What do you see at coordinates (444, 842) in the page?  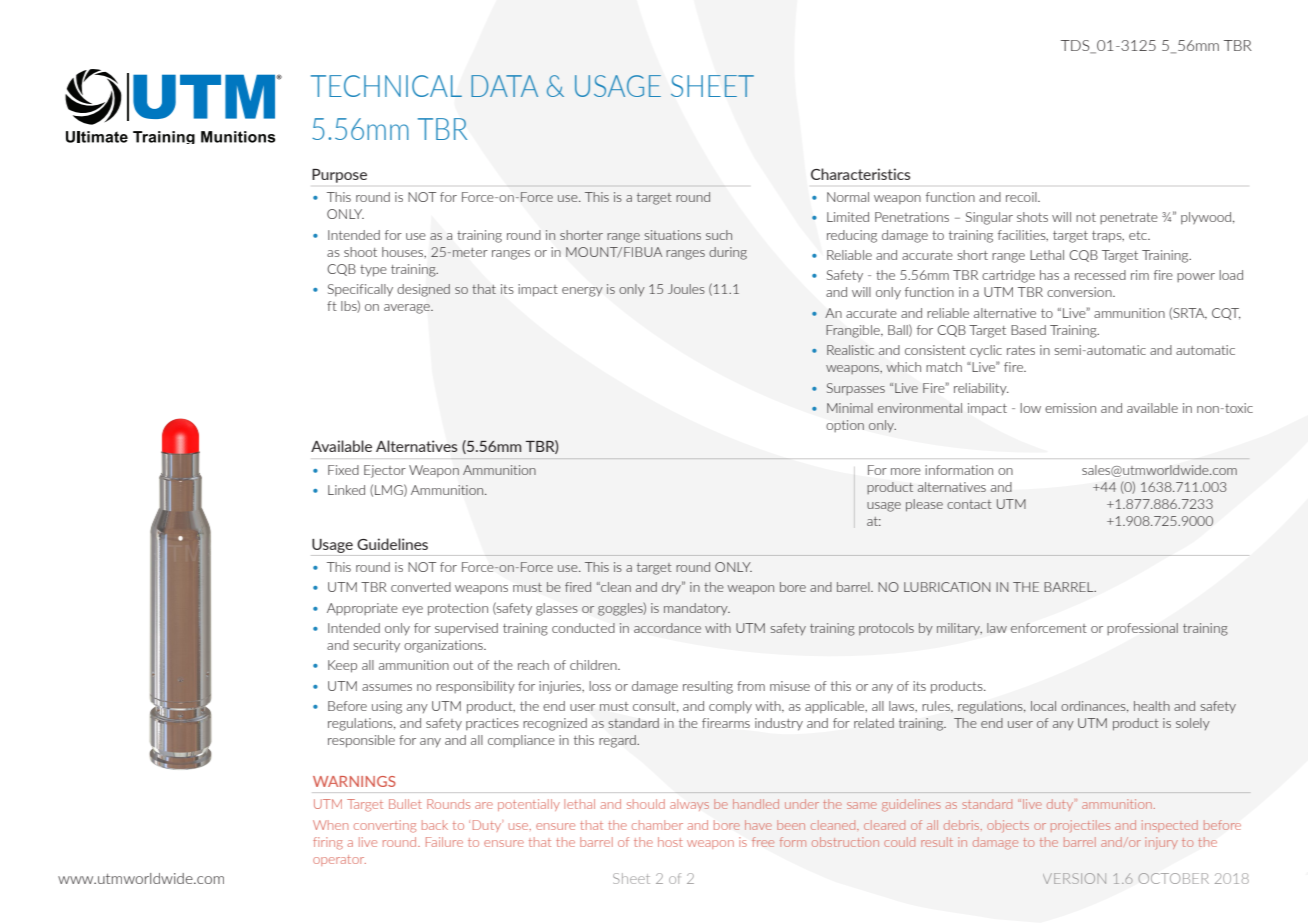 I see `Failure` at bounding box center [444, 842].
